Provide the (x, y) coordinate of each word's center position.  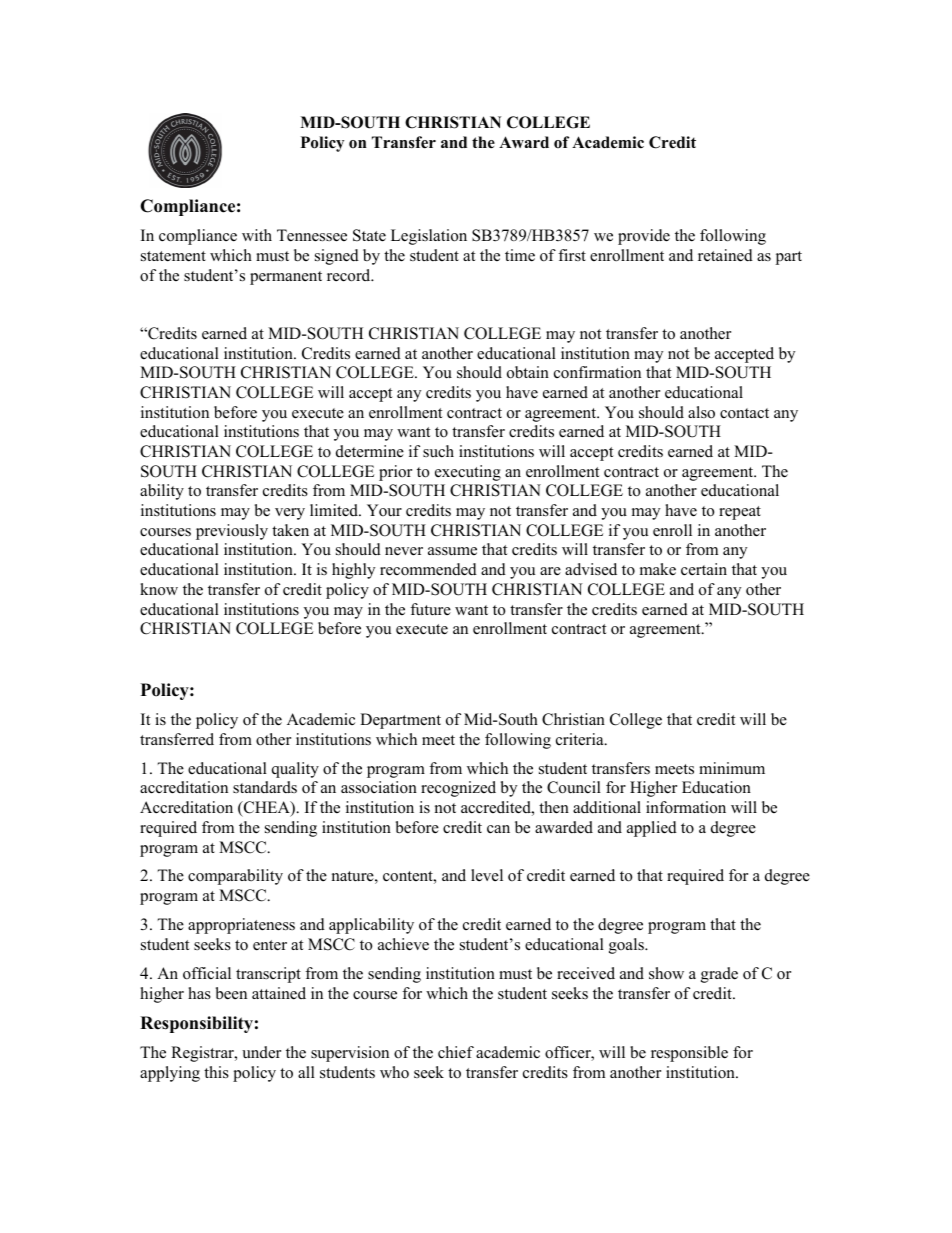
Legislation (429, 237)
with (257, 235)
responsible (689, 1054)
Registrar (203, 1054)
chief (456, 1052)
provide (644, 237)
